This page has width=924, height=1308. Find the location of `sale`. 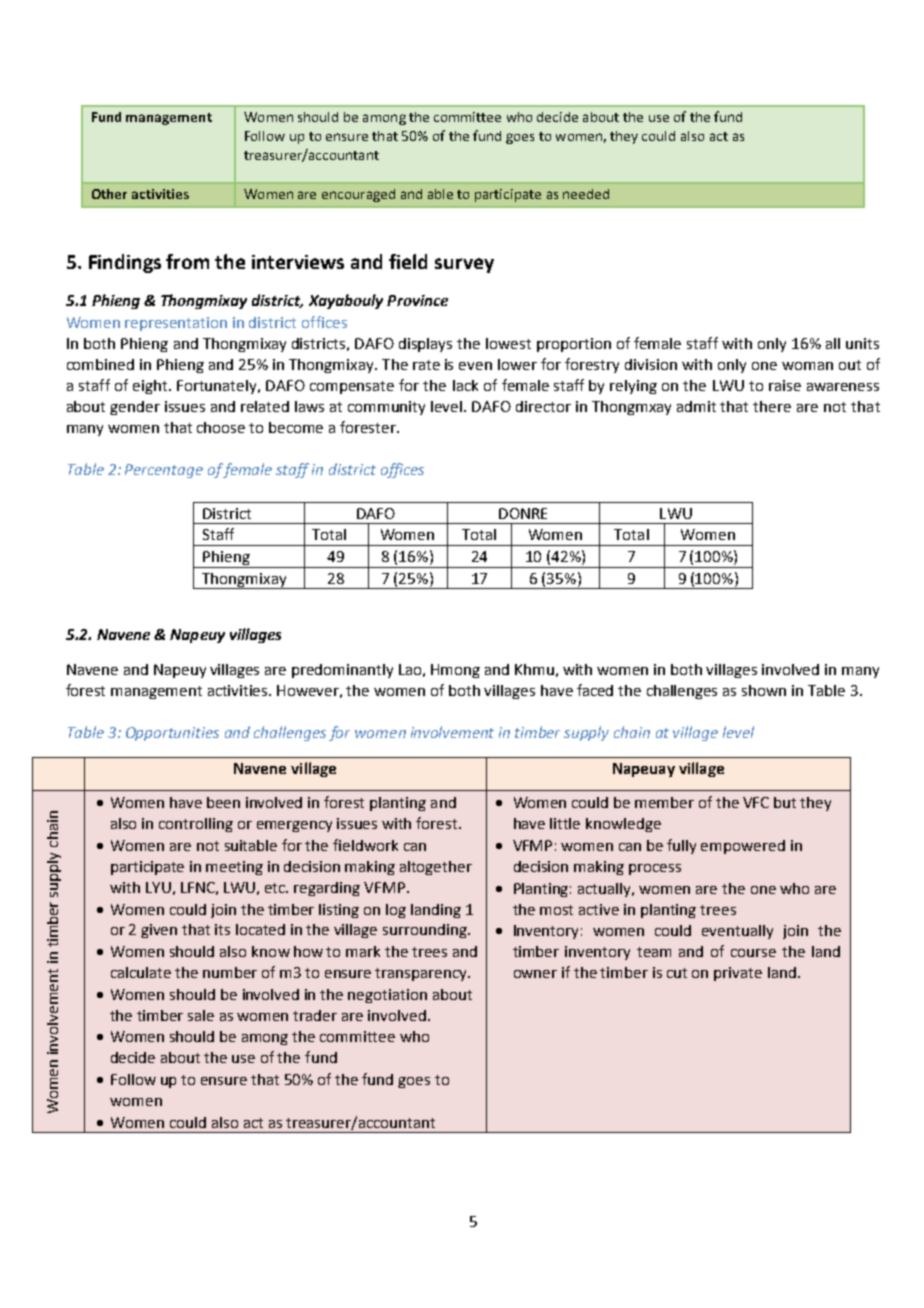

sale is located at coordinates (201, 1015).
